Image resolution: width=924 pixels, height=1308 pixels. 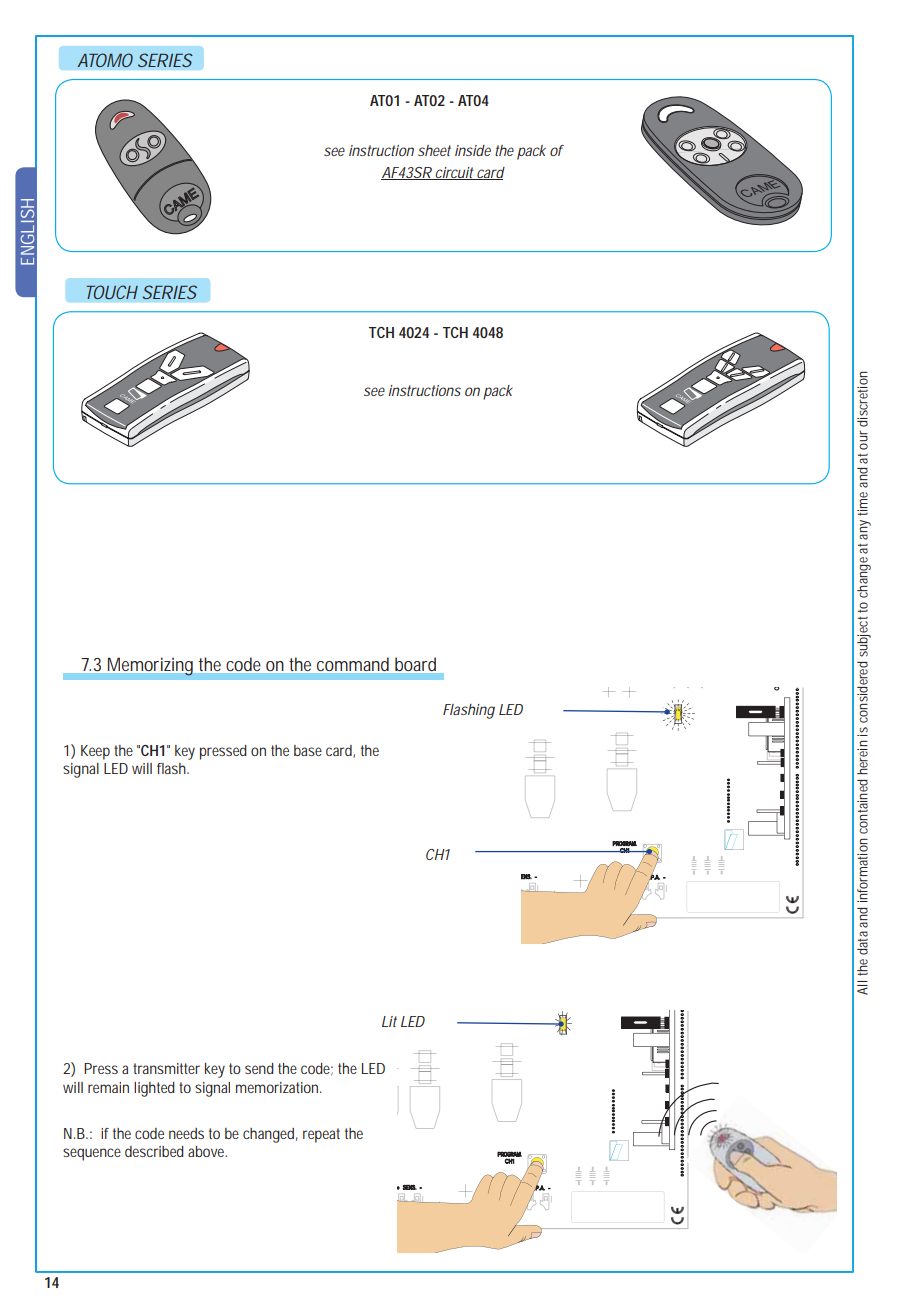 What do you see at coordinates (321, 1135) in the screenshot?
I see `repeat` at bounding box center [321, 1135].
